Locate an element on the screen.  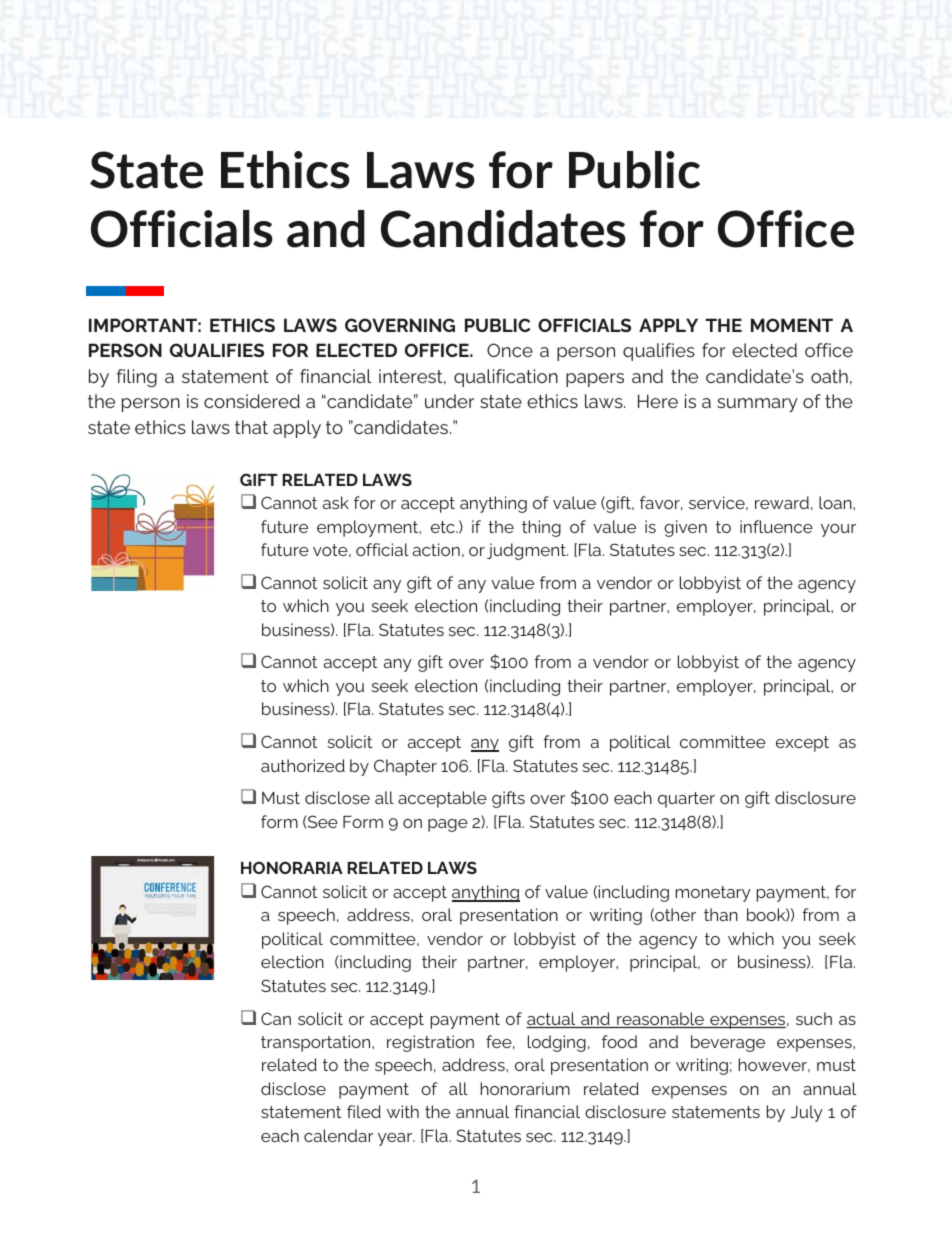
MOMENT is located at coordinates (792, 325).
